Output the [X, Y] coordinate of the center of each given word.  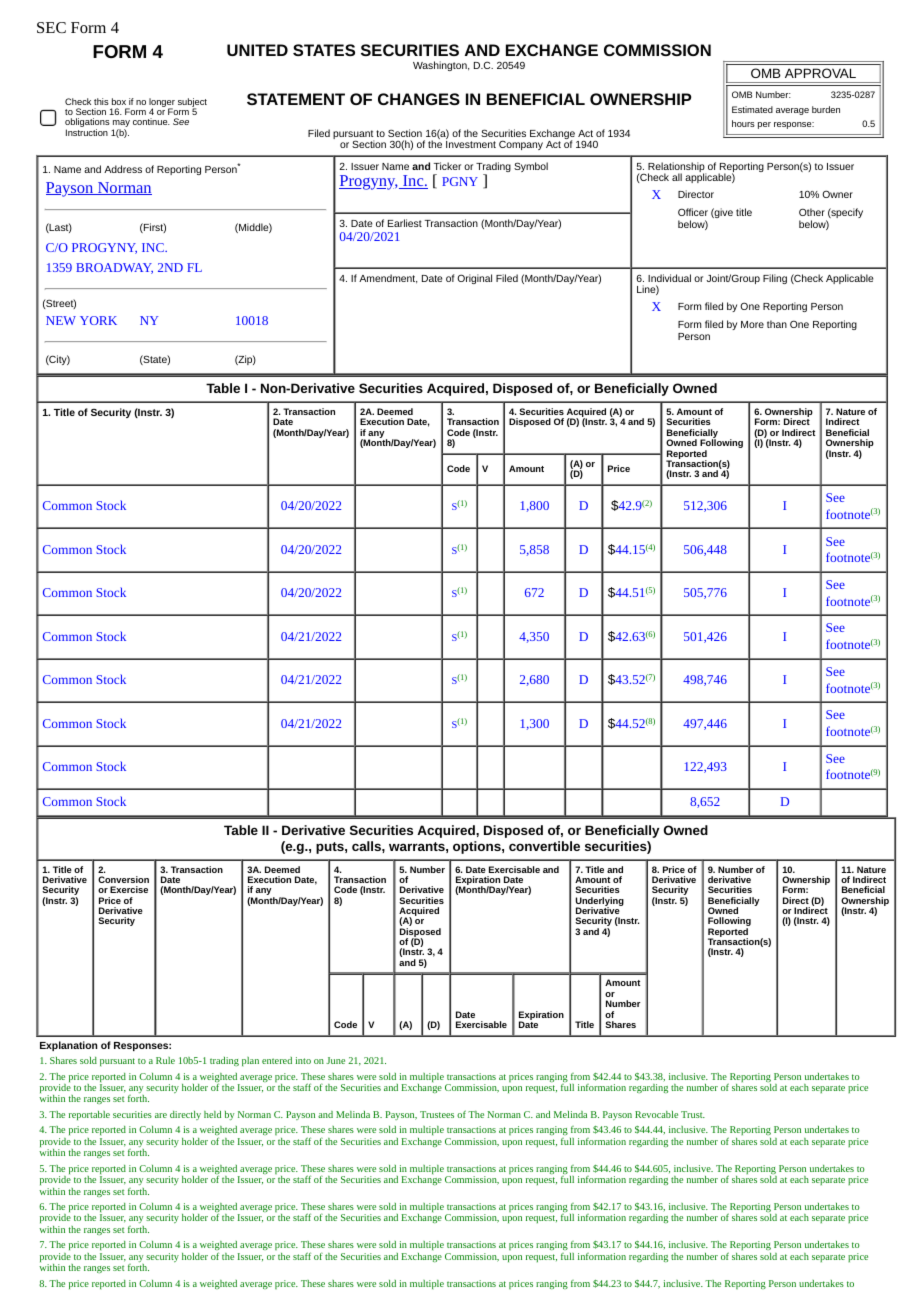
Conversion [123, 879]
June [335, 1060]
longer [162, 103]
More [752, 324]
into [303, 1060]
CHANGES [419, 99]
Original [474, 279]
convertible [544, 846]
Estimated [752, 109]
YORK [98, 320]
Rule [165, 1060]
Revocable [656, 1114]
